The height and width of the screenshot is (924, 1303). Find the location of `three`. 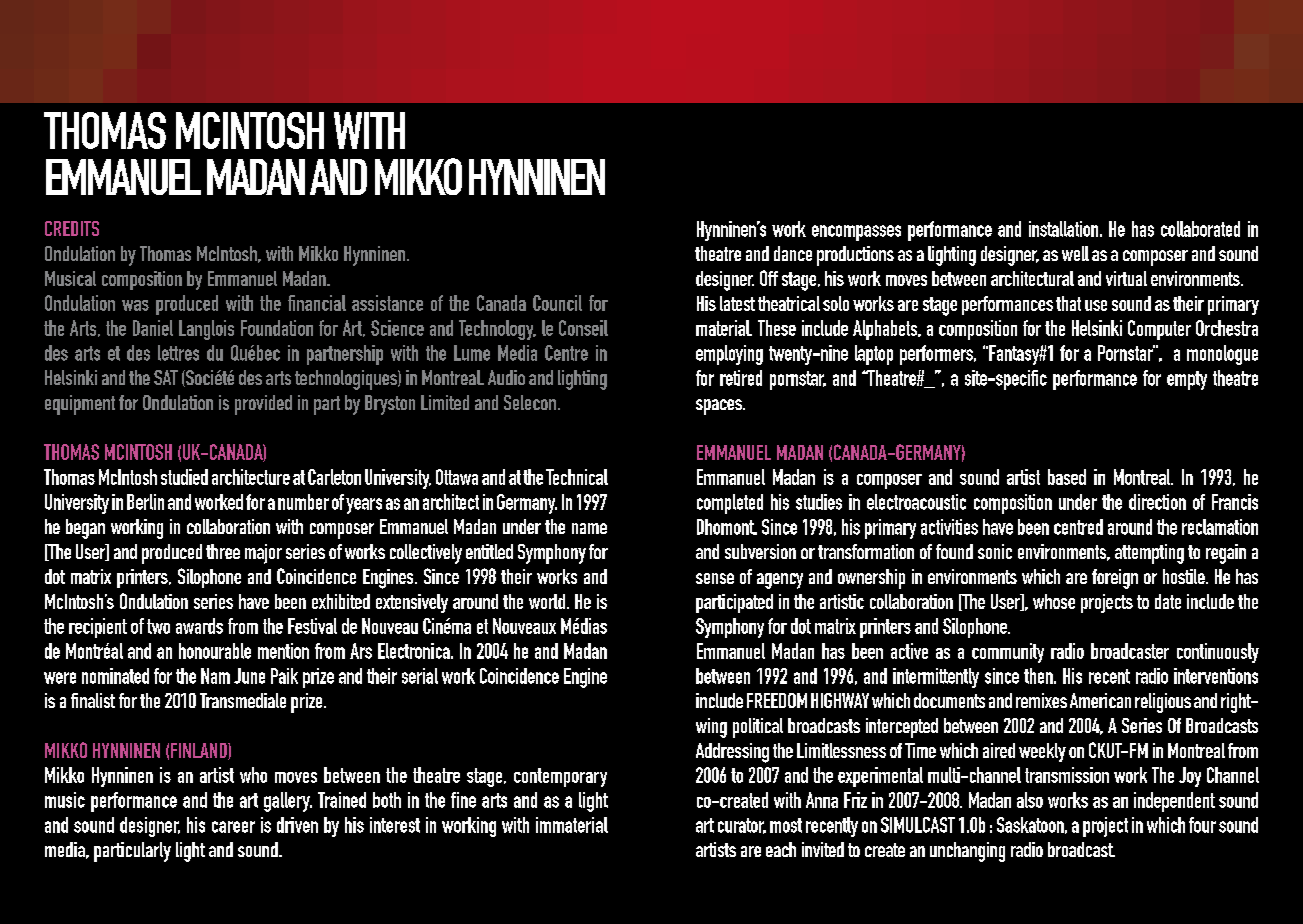

three is located at coordinates (223, 551).
